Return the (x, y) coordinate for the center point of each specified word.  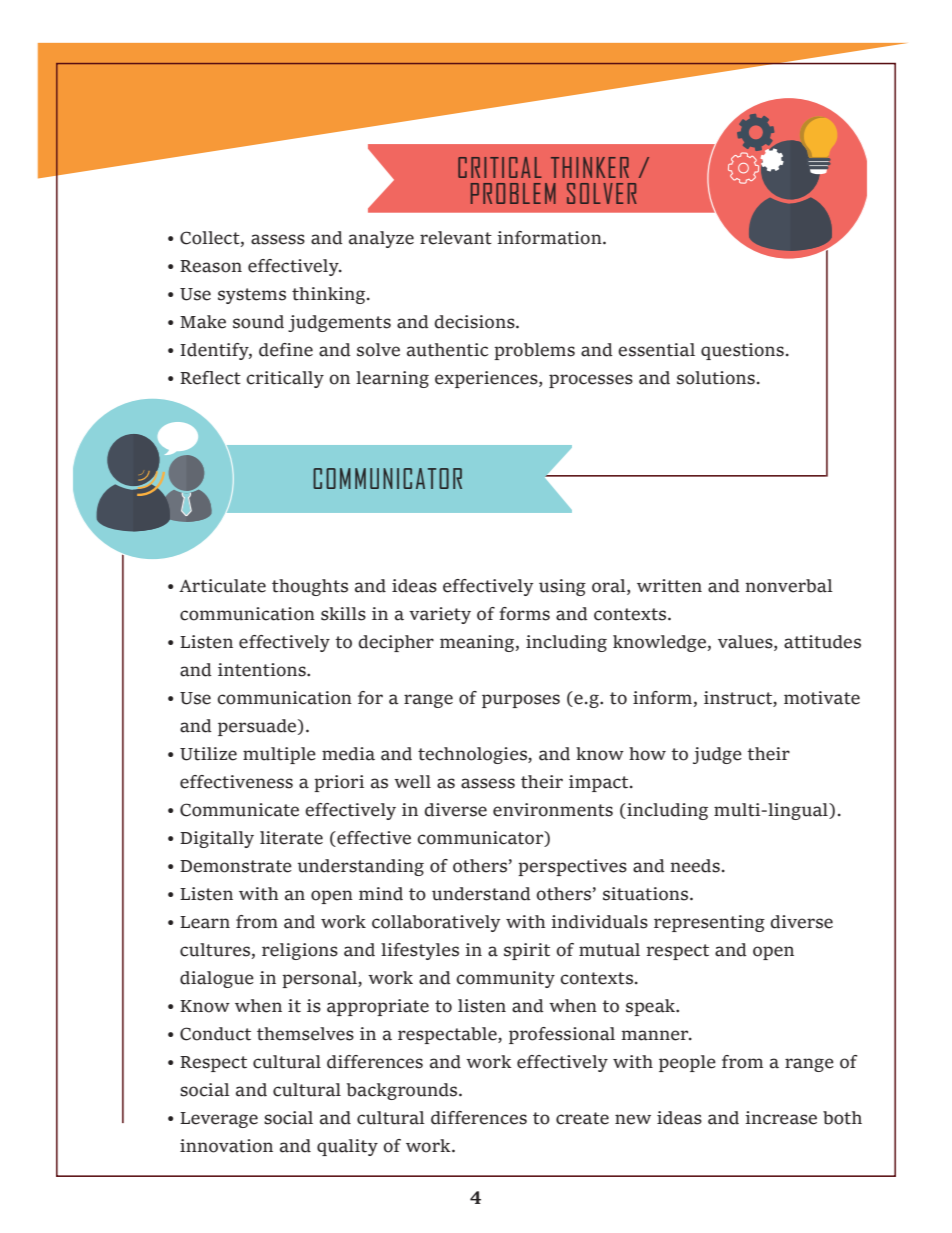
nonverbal (789, 586)
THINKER (590, 167)
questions (742, 351)
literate (291, 838)
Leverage (219, 1120)
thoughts (310, 587)
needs (695, 866)
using (562, 587)
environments (553, 810)
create (582, 1118)
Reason (211, 266)
